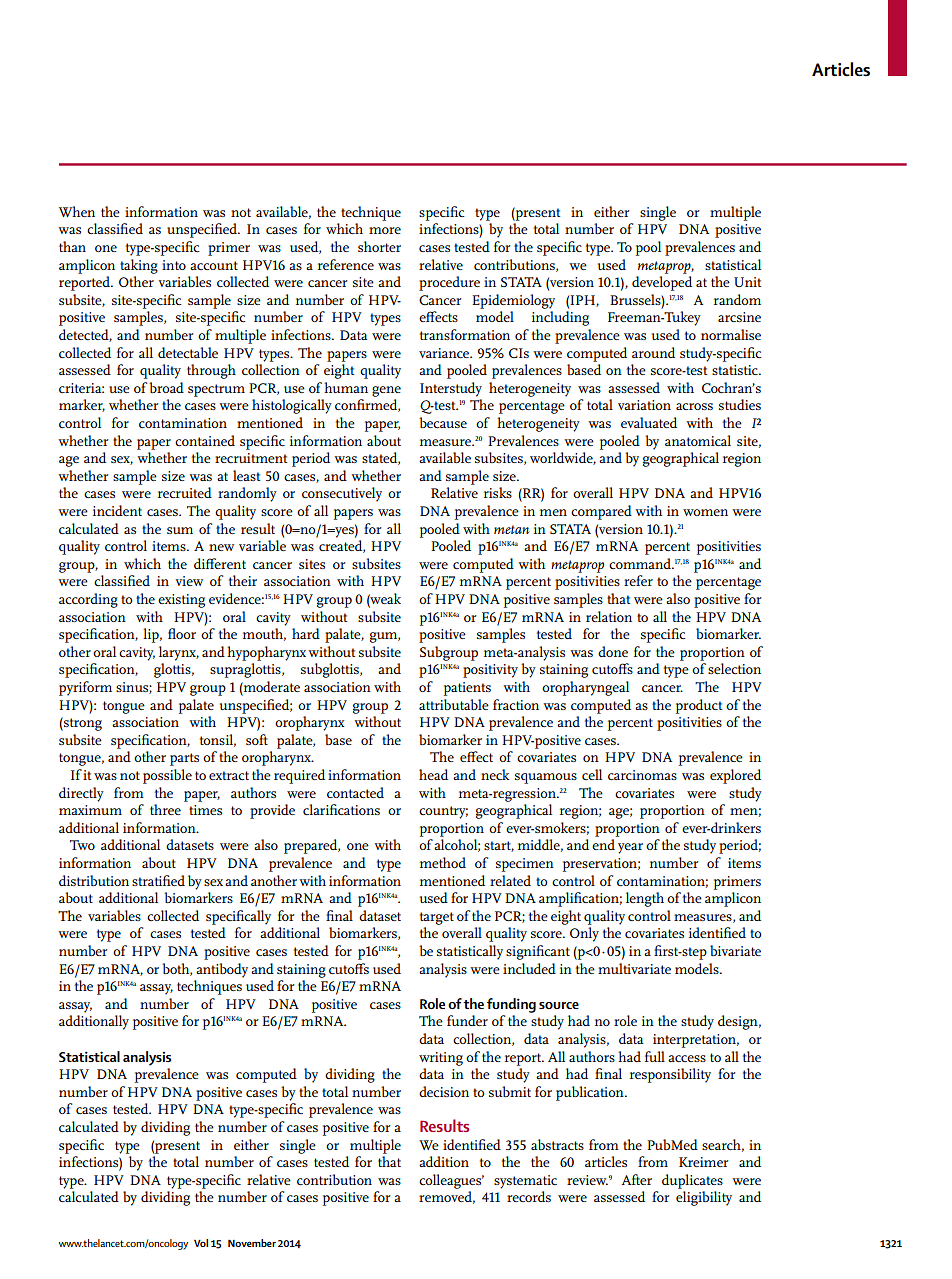  Describe the element at coordinates (662, 283) in the page. I see `developed` at that location.
